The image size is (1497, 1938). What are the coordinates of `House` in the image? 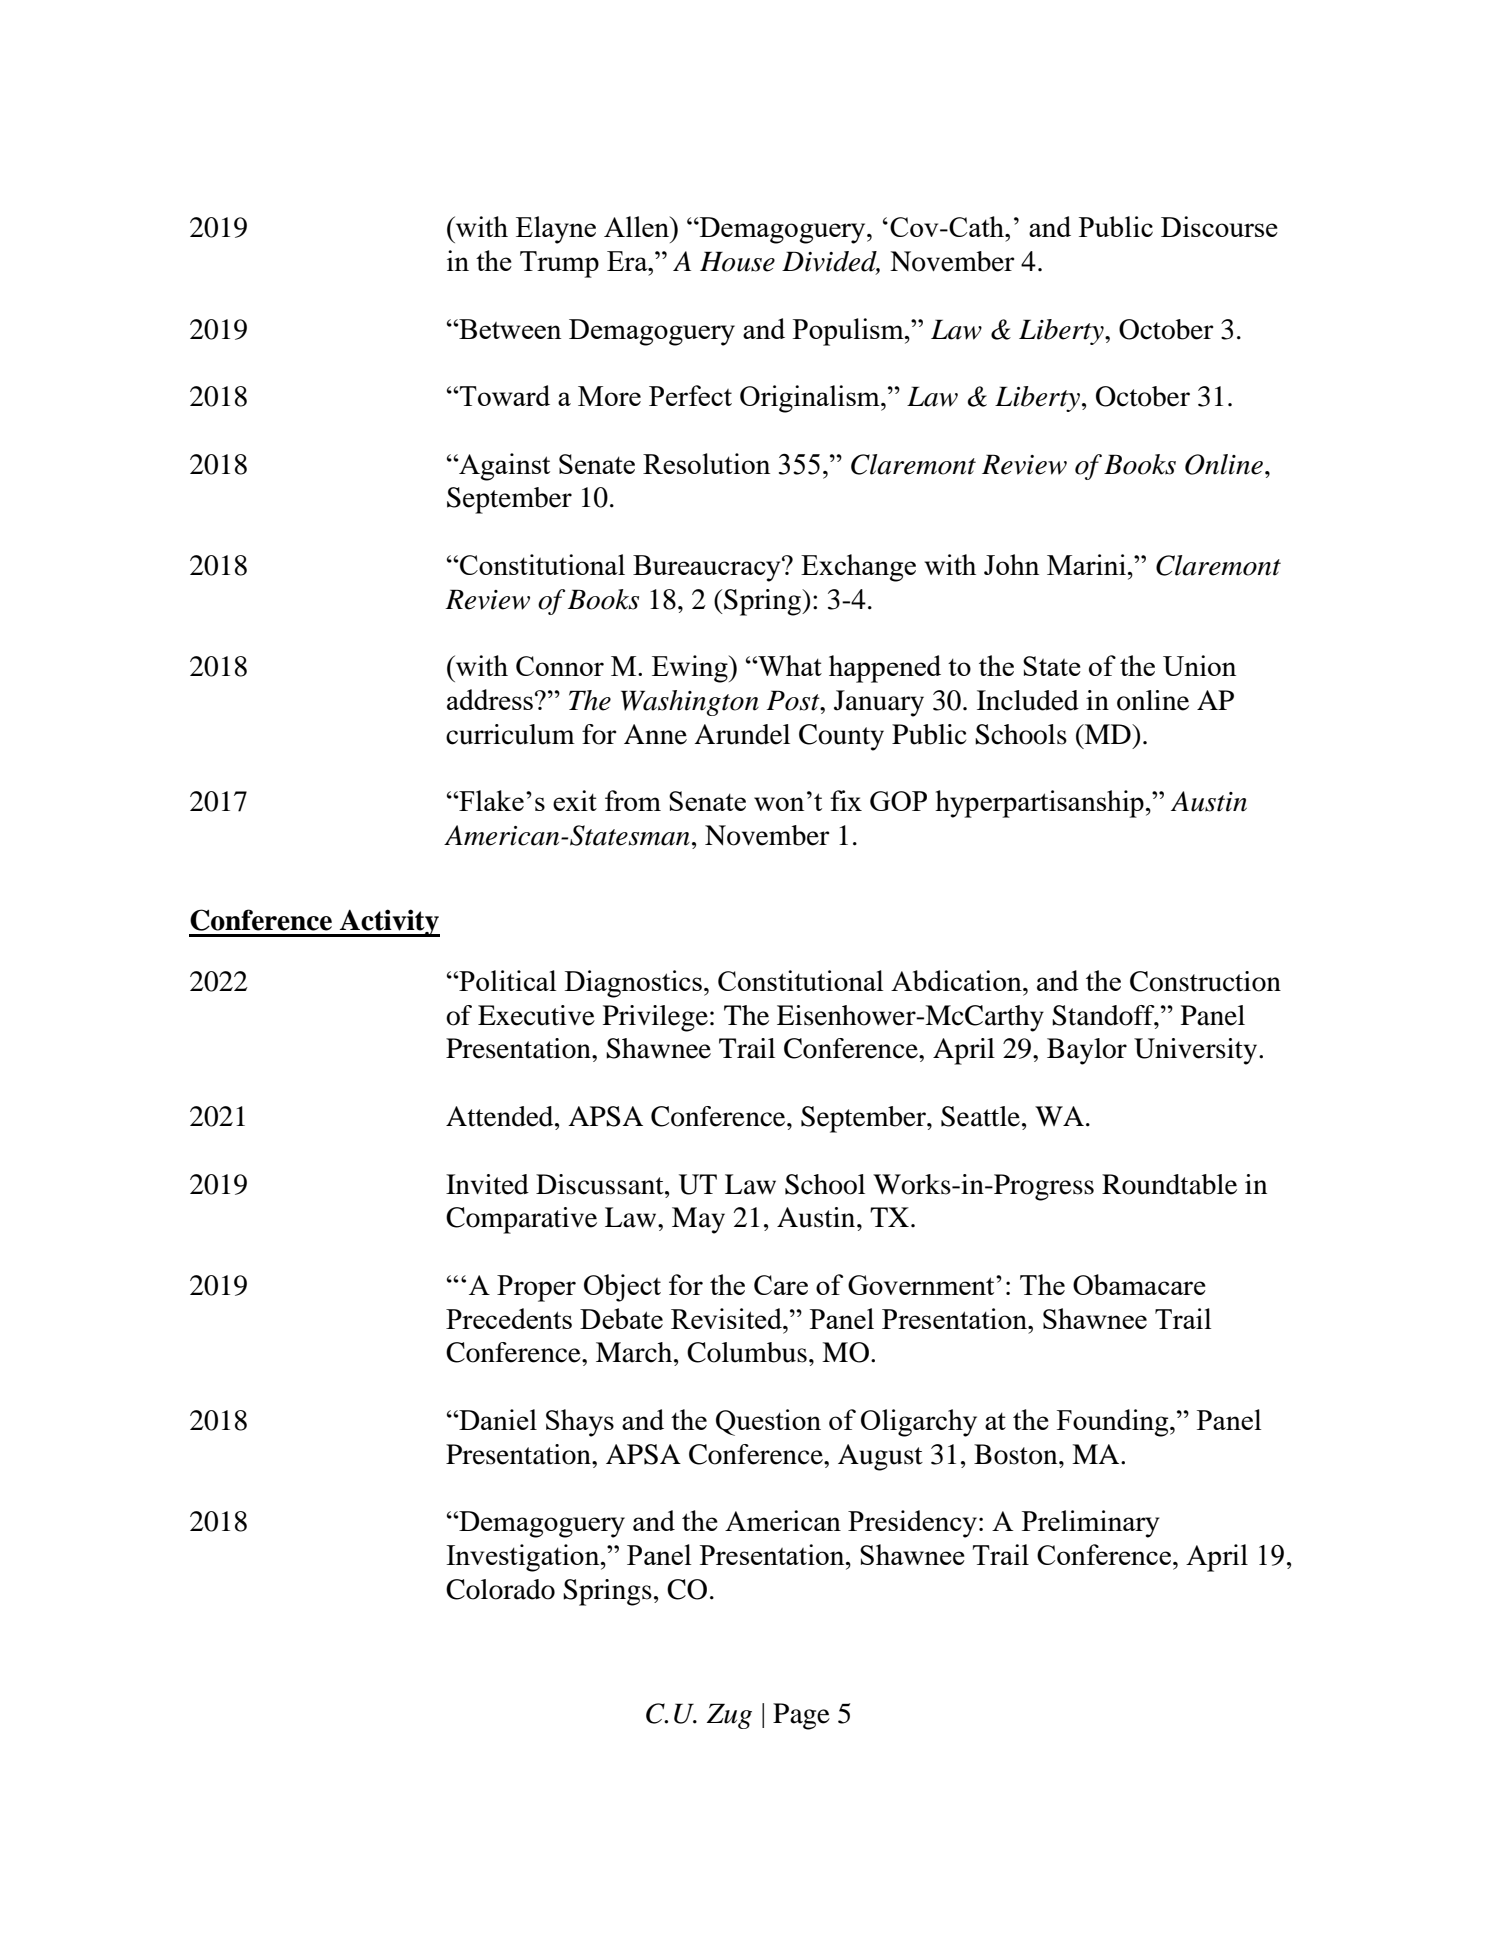 It's located at (737, 261).
